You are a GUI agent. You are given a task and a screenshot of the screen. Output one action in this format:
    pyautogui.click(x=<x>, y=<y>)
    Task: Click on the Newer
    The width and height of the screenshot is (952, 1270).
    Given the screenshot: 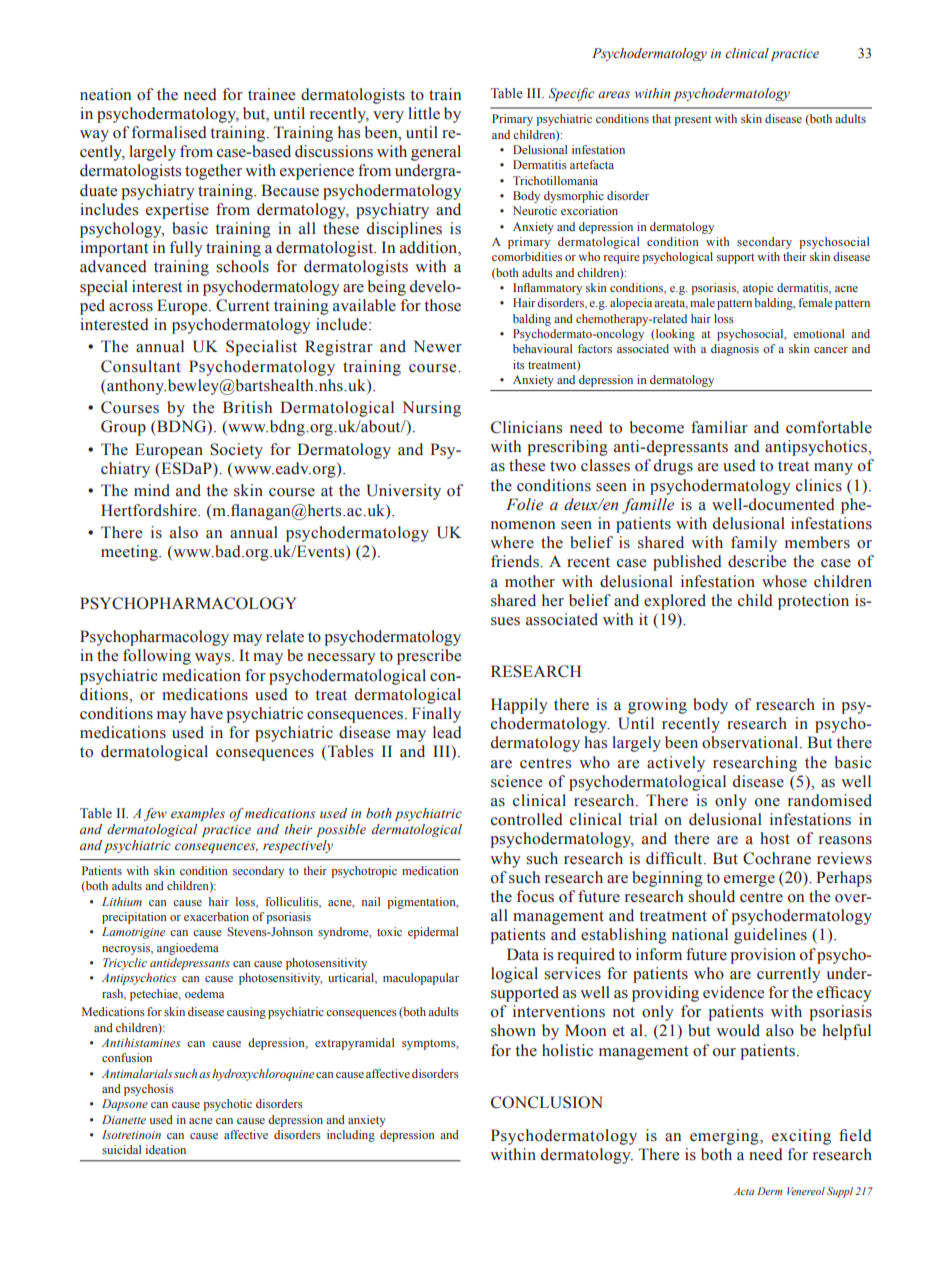 What is the action you would take?
    pyautogui.click(x=437, y=346)
